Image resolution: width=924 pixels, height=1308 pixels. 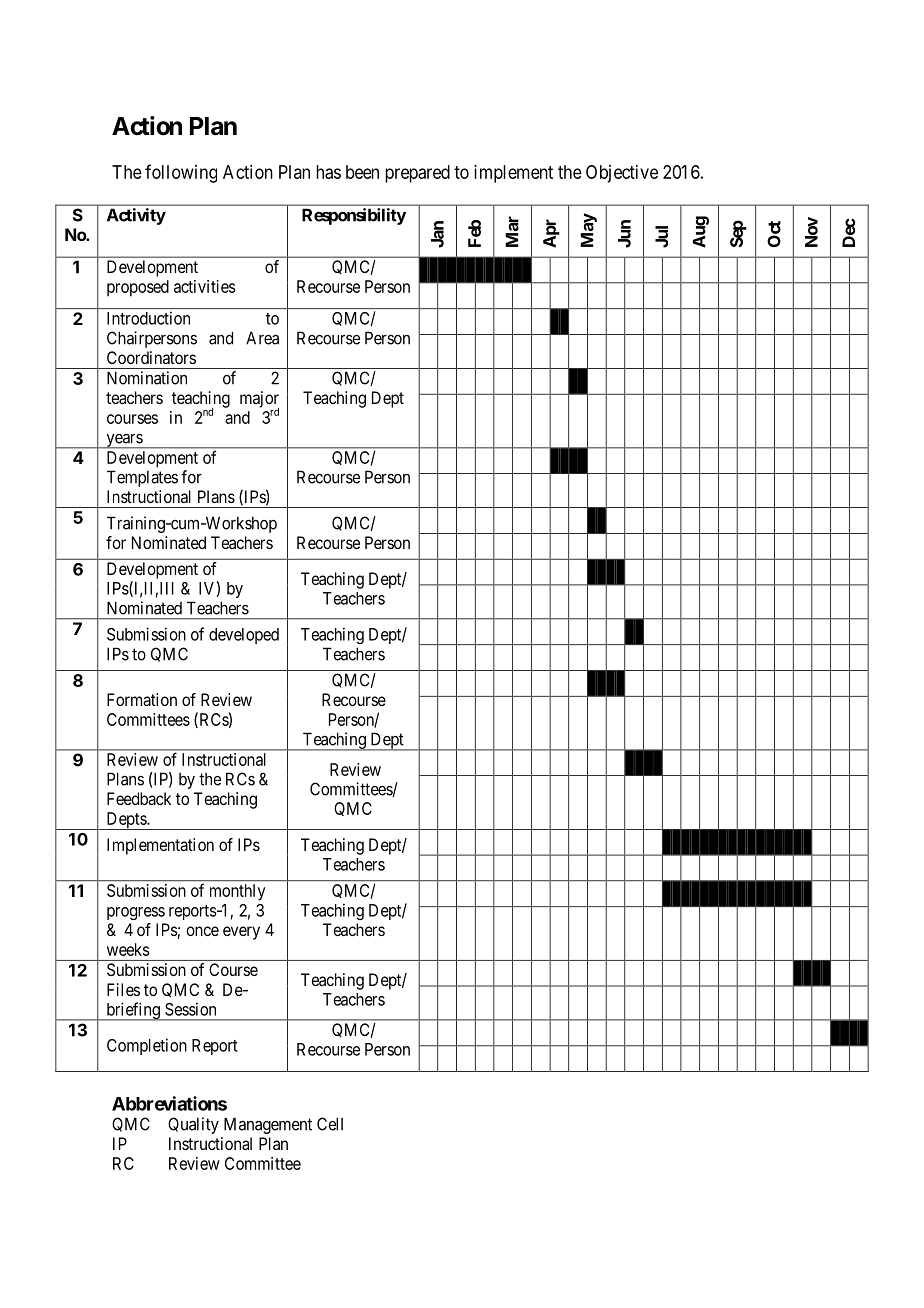 I want to click on following, so click(x=181, y=173).
